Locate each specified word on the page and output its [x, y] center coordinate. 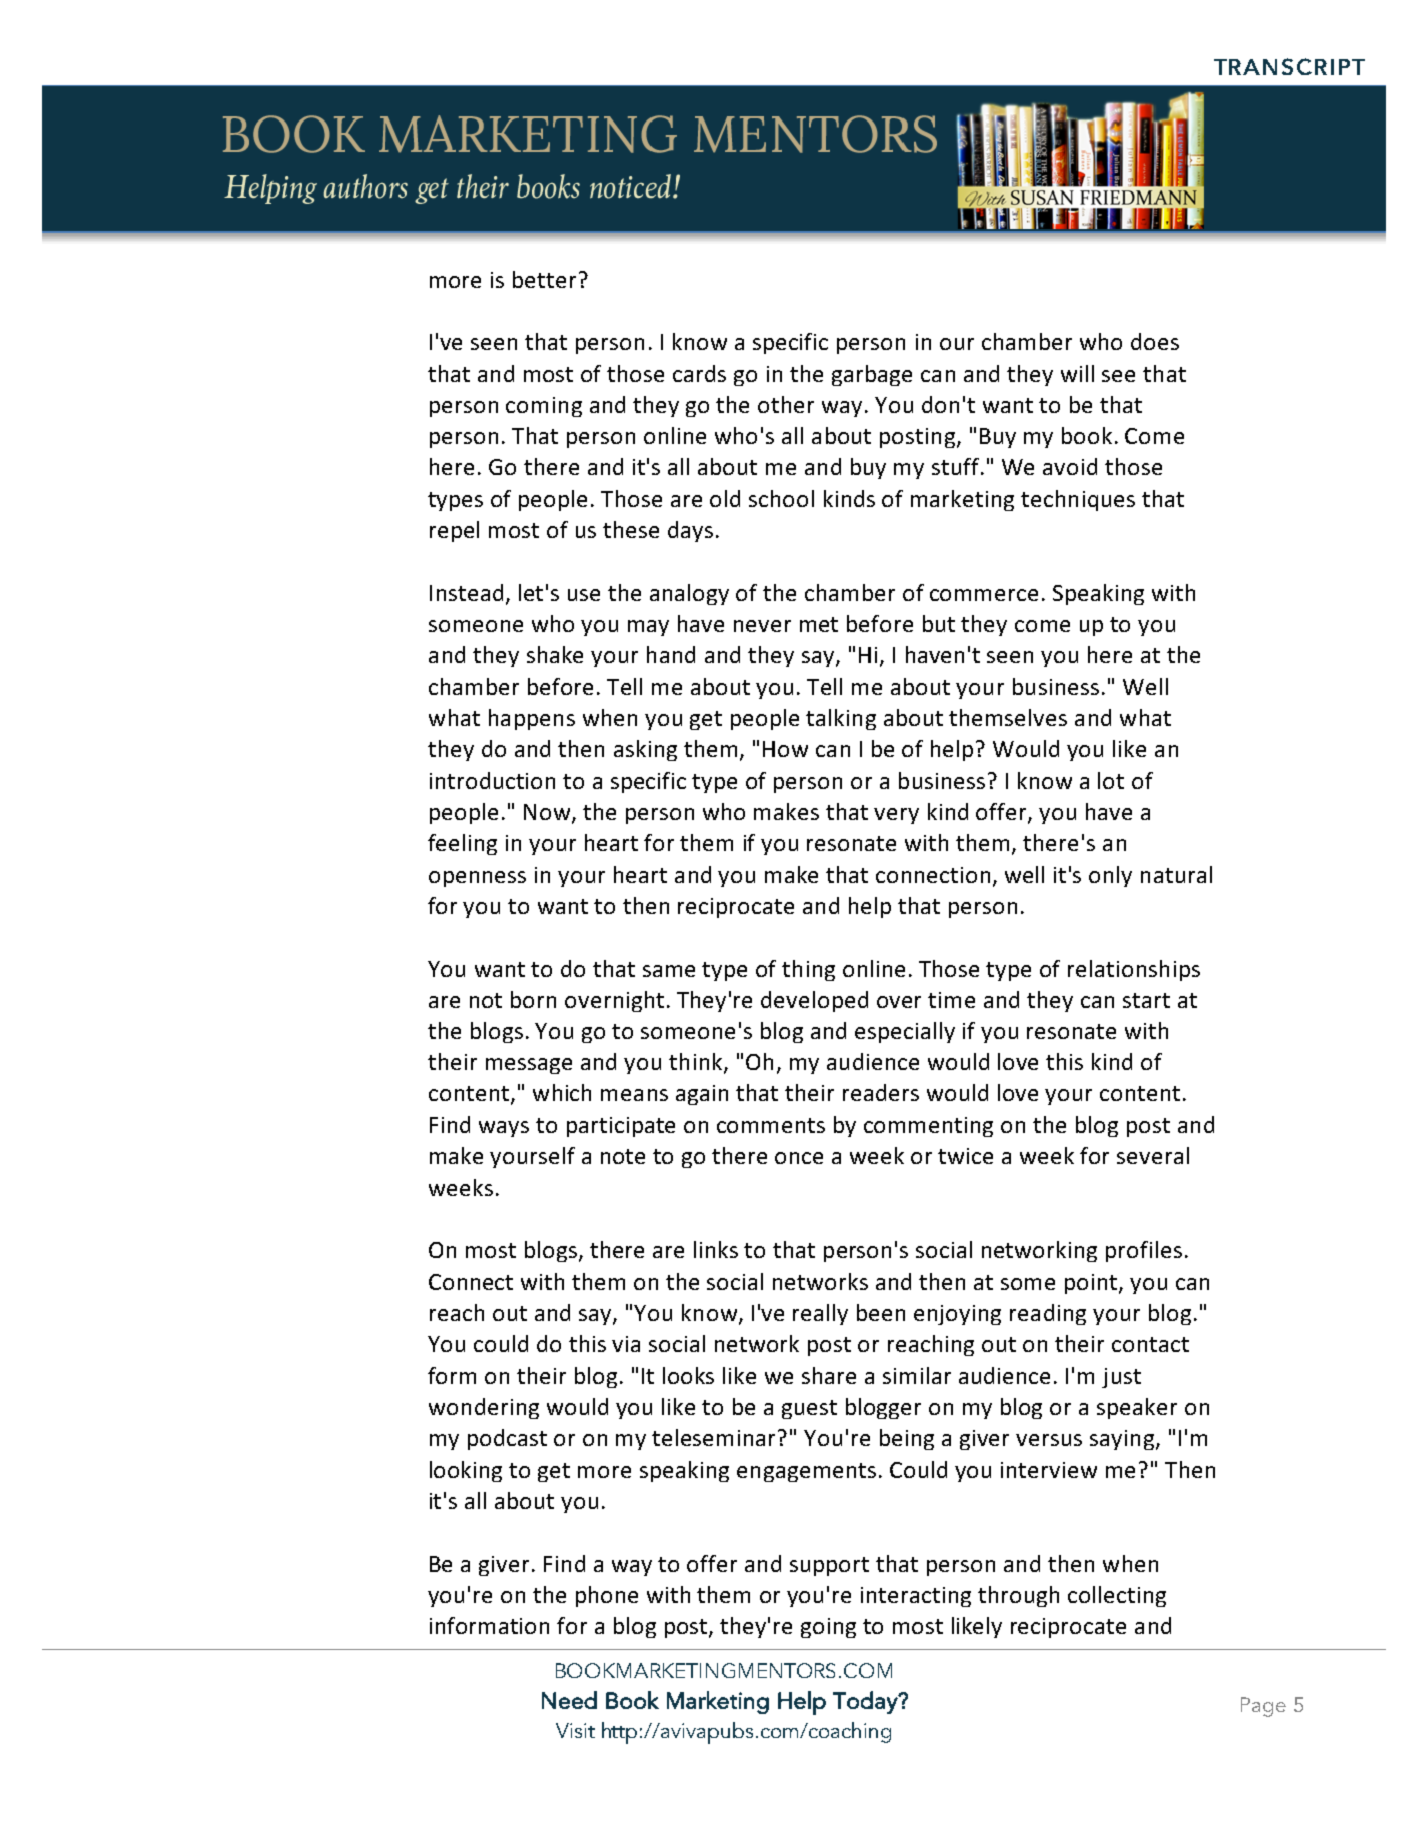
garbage [872, 375]
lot [1111, 780]
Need [569, 1700]
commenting [928, 1127]
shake [555, 654]
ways [504, 1129]
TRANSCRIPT [1289, 66]
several [1153, 1155]
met [819, 624]
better [544, 279]
